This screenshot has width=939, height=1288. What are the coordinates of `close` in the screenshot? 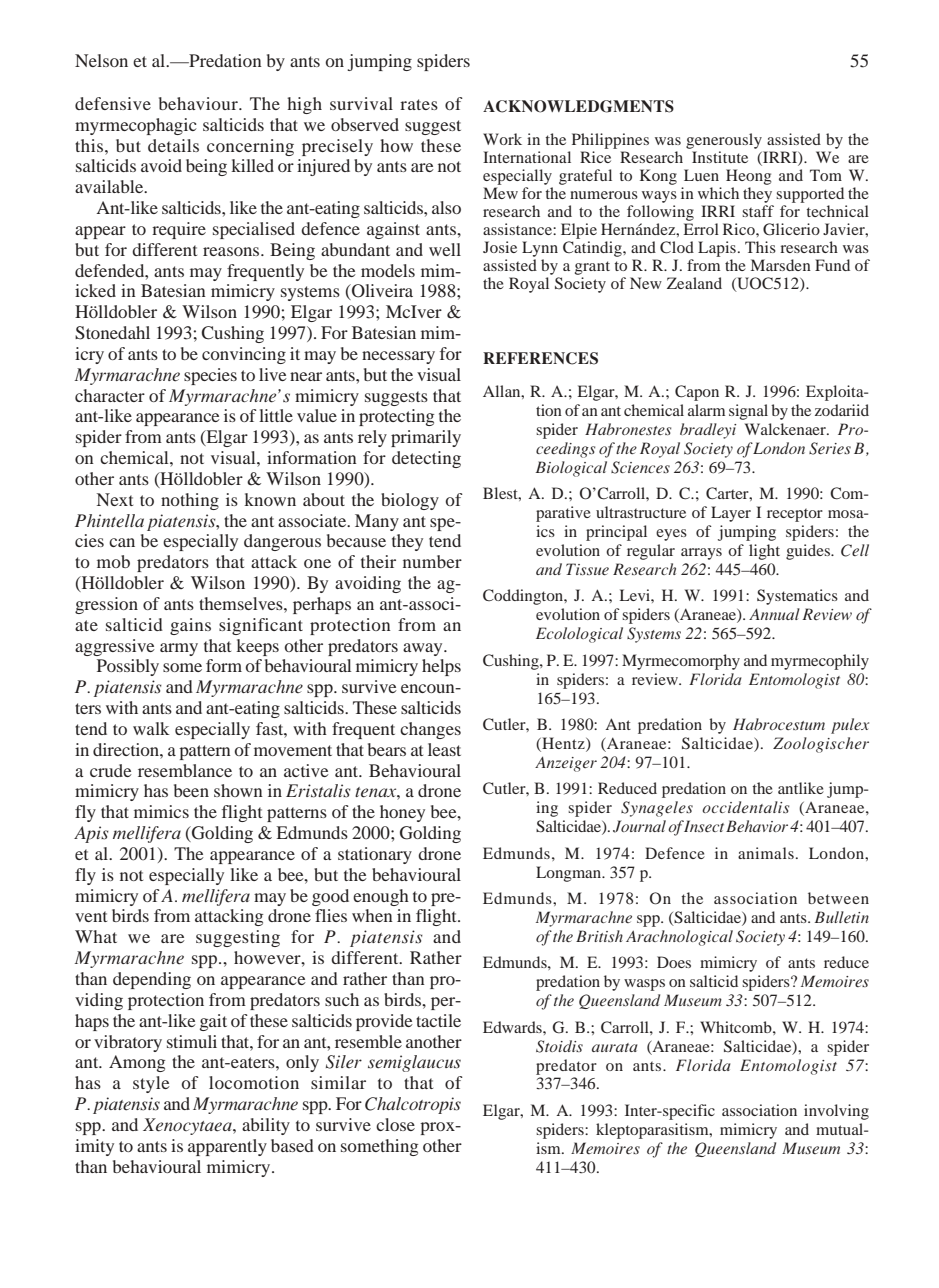 It's located at (395, 1124).
